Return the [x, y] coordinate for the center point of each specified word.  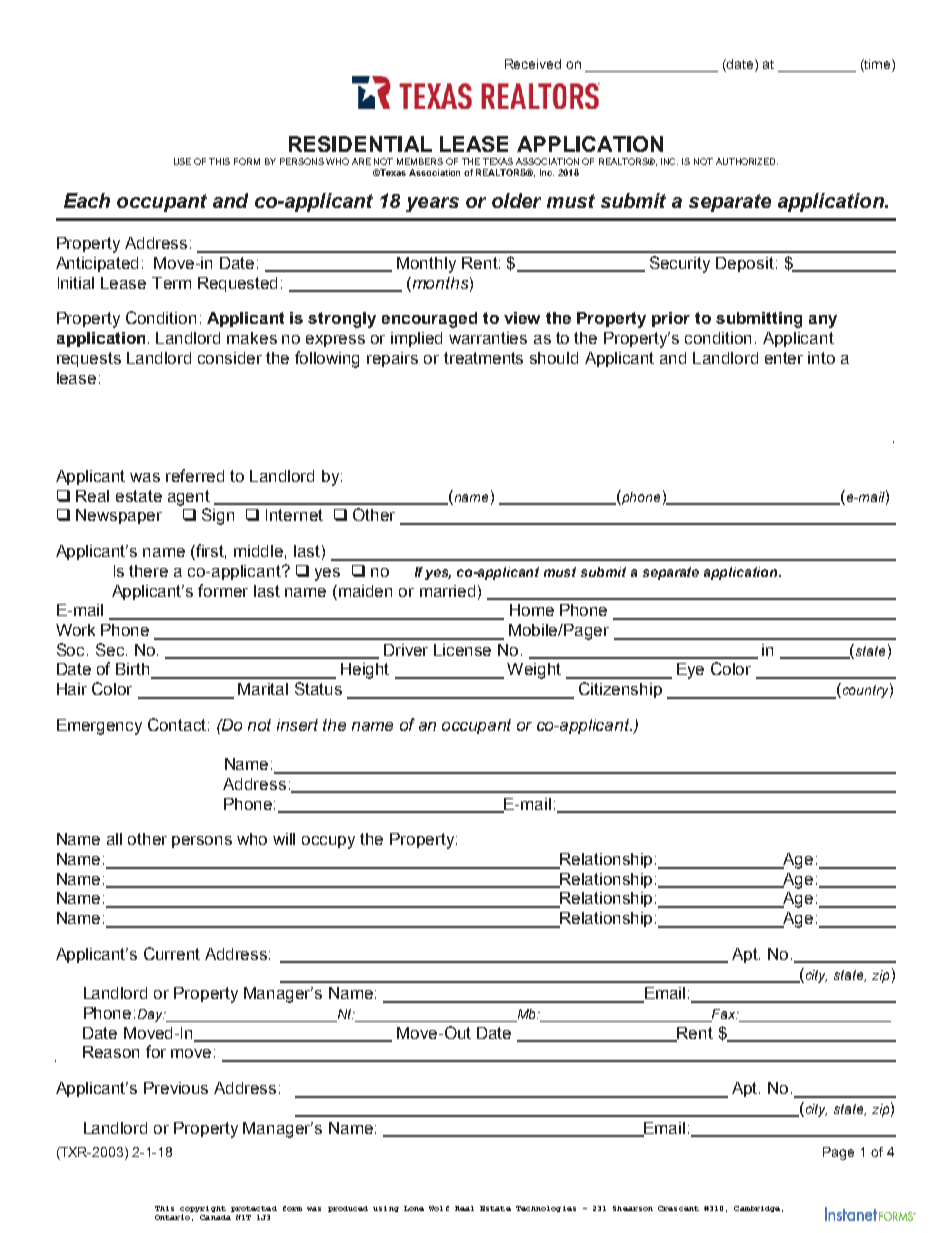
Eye [690, 671]
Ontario [172, 1217]
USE [182, 161]
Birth [134, 670]
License [462, 650]
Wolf [439, 1208]
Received [533, 64]
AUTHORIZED [747, 161]
